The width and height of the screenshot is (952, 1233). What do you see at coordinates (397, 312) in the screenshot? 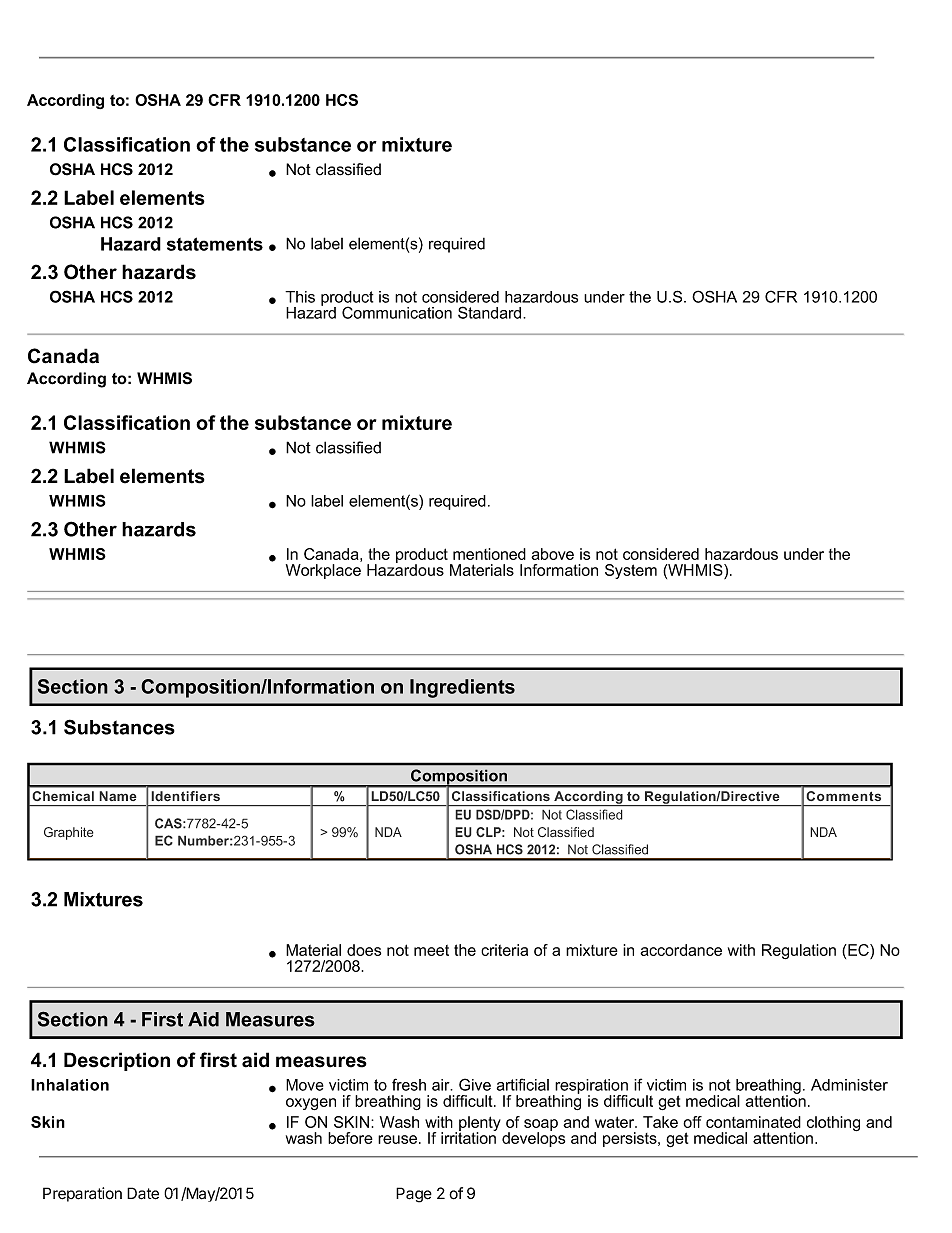
I see `Communication` at bounding box center [397, 312].
